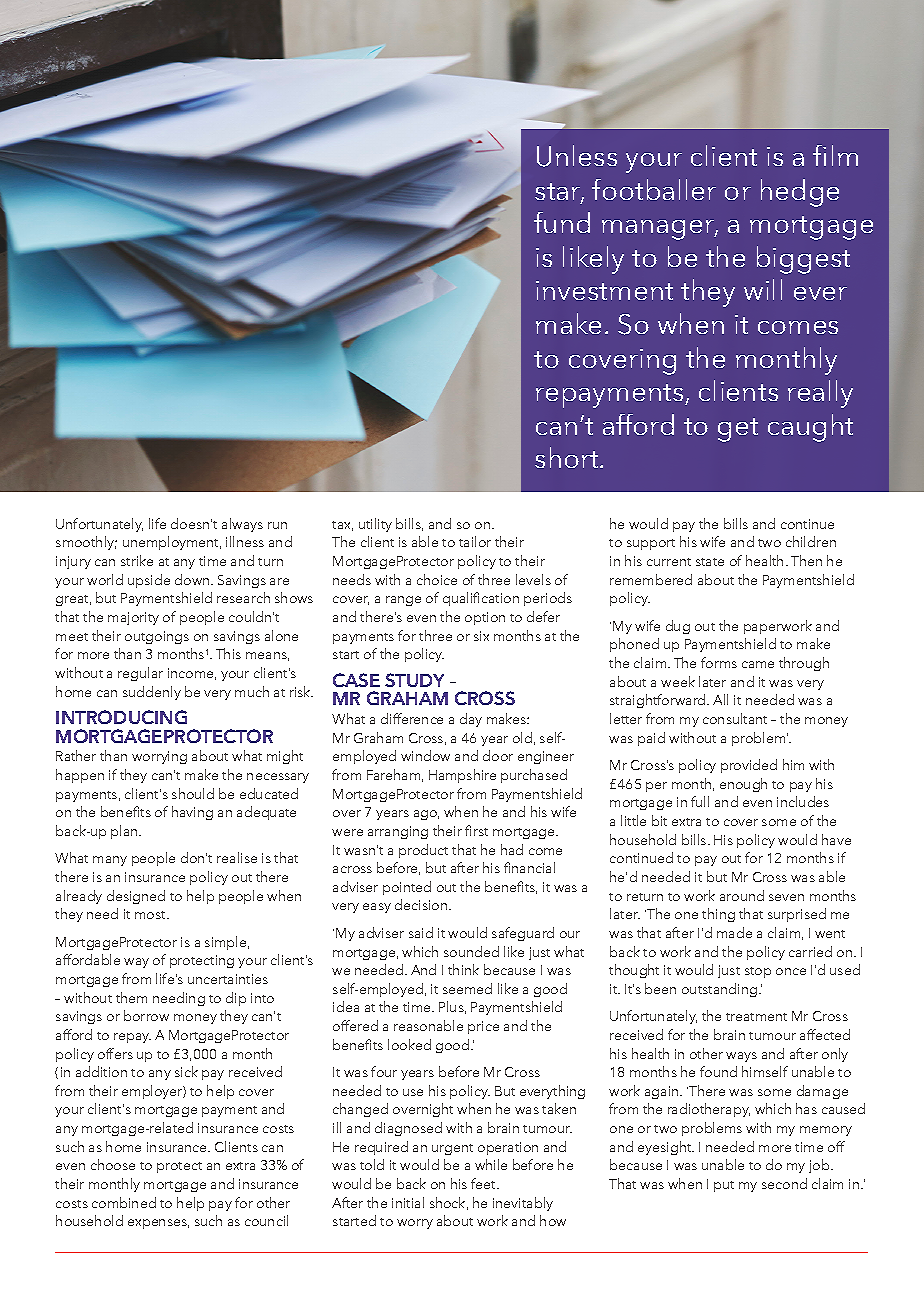  Describe the element at coordinates (152, 693) in the screenshot. I see `suddenly` at that location.
